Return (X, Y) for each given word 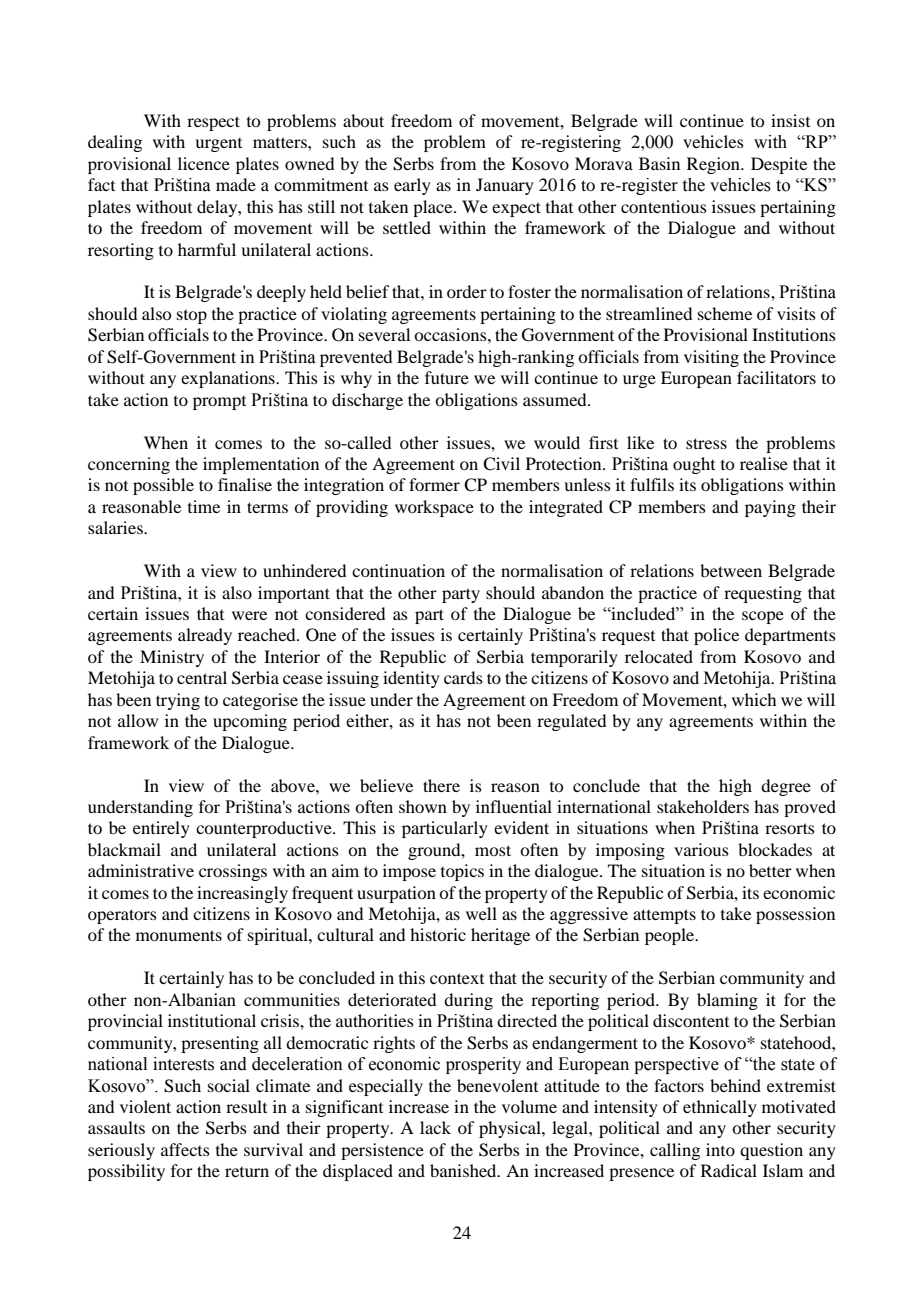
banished (464, 1170)
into (720, 1149)
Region (714, 165)
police (716, 636)
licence (204, 163)
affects (185, 1149)
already (205, 636)
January (505, 186)
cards (463, 677)
